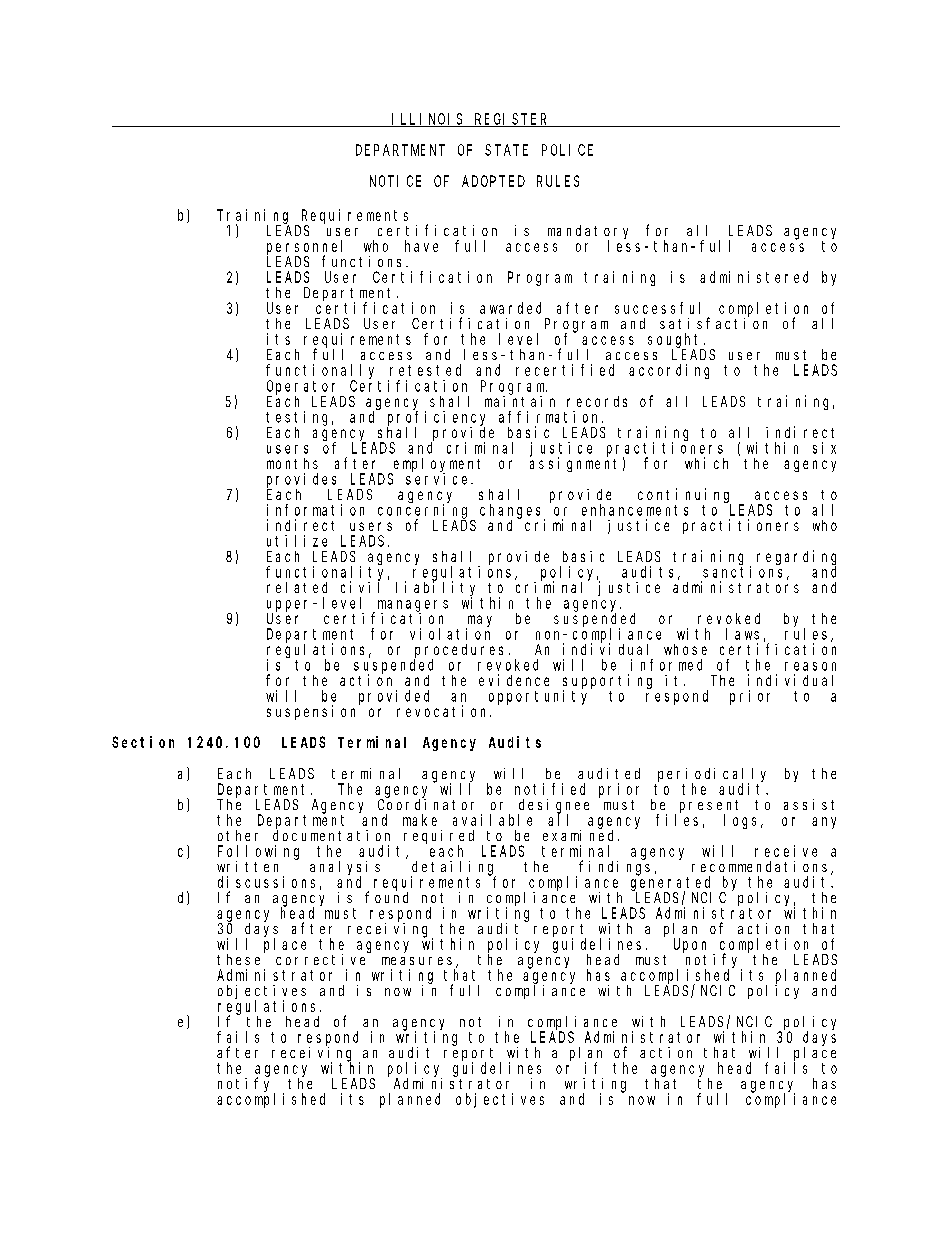 The width and height of the screenshot is (952, 1233). I want to click on NOTICE, so click(395, 181).
